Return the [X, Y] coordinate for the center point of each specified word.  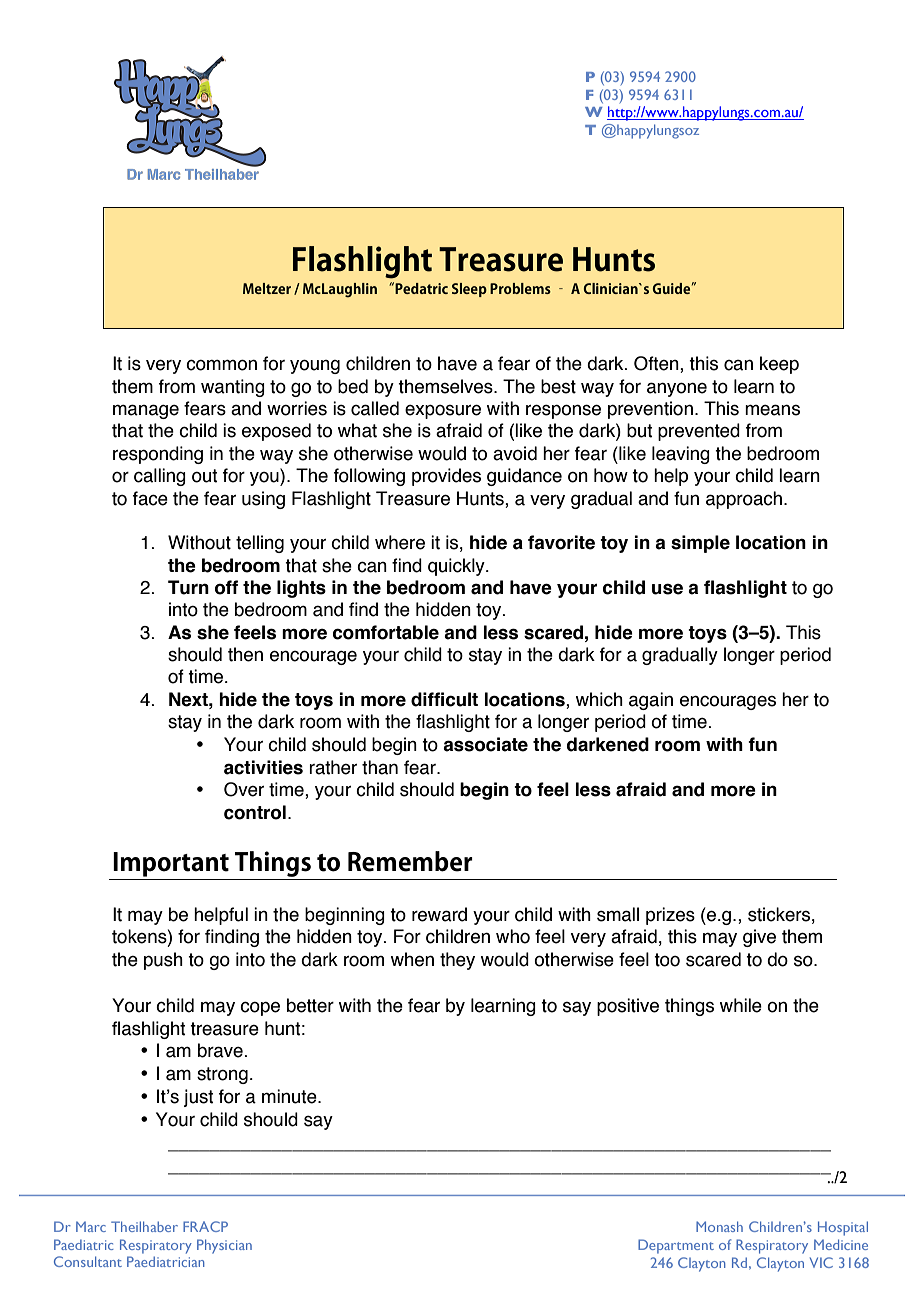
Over [244, 789]
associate [485, 744]
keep [779, 365]
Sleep [469, 290]
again [651, 701]
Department [676, 1246]
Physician [224, 1246]
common [221, 365]
